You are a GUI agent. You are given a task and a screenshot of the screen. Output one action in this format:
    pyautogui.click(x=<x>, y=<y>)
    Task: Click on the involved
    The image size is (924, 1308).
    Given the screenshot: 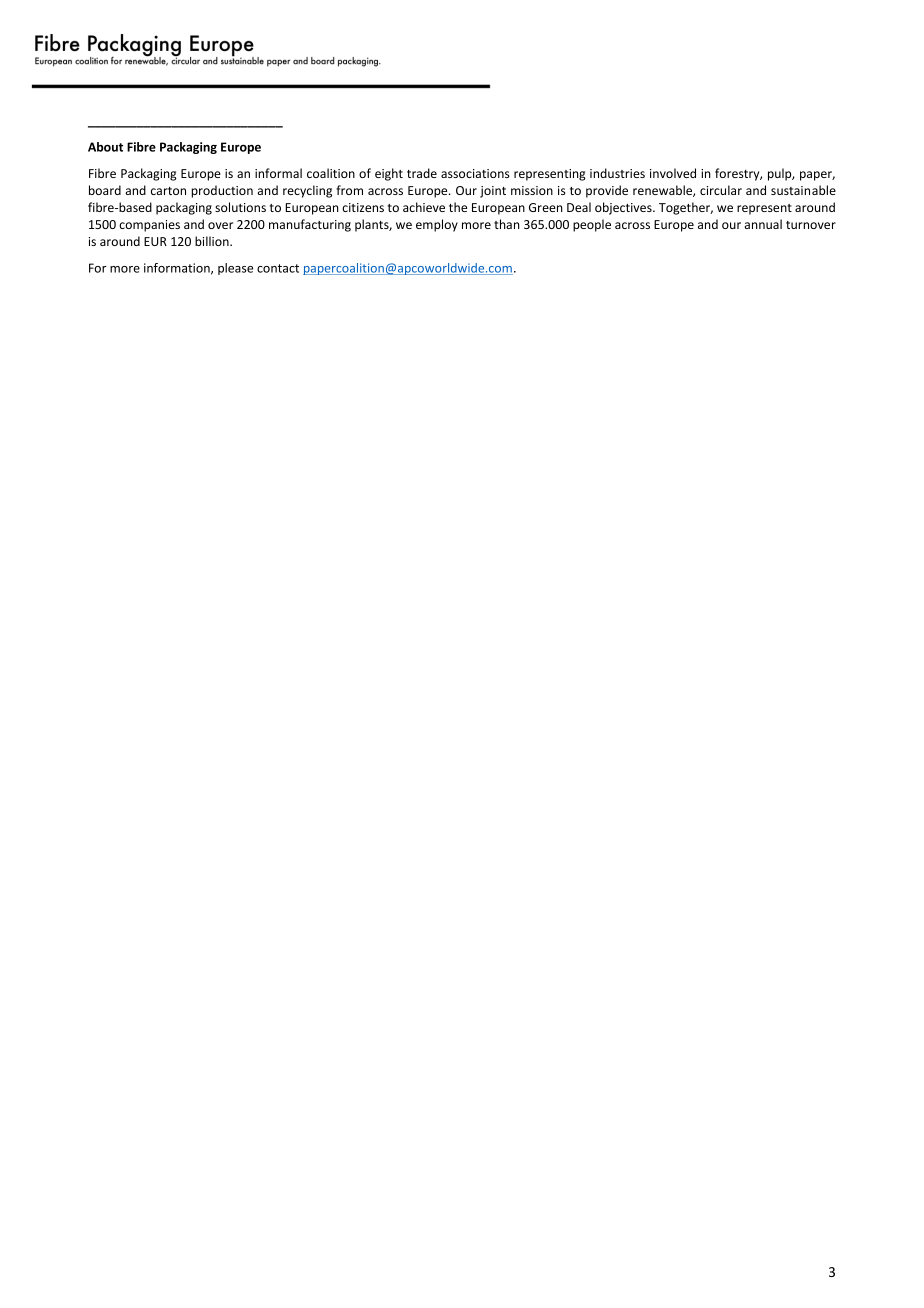 What is the action you would take?
    pyautogui.click(x=673, y=173)
